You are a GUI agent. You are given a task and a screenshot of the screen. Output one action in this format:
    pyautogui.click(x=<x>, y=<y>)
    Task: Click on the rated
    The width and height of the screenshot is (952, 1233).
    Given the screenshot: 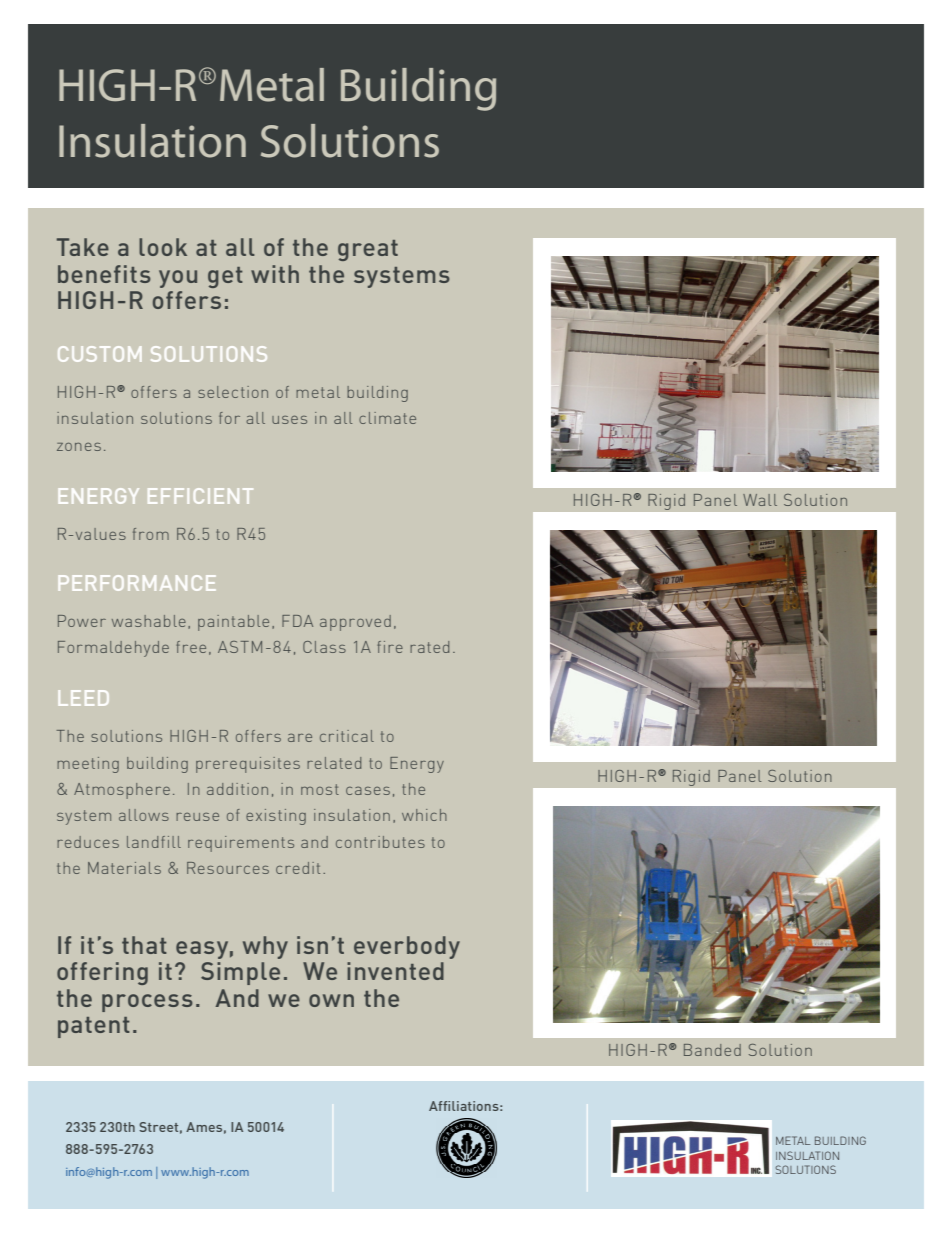 What is the action you would take?
    pyautogui.click(x=429, y=647)
